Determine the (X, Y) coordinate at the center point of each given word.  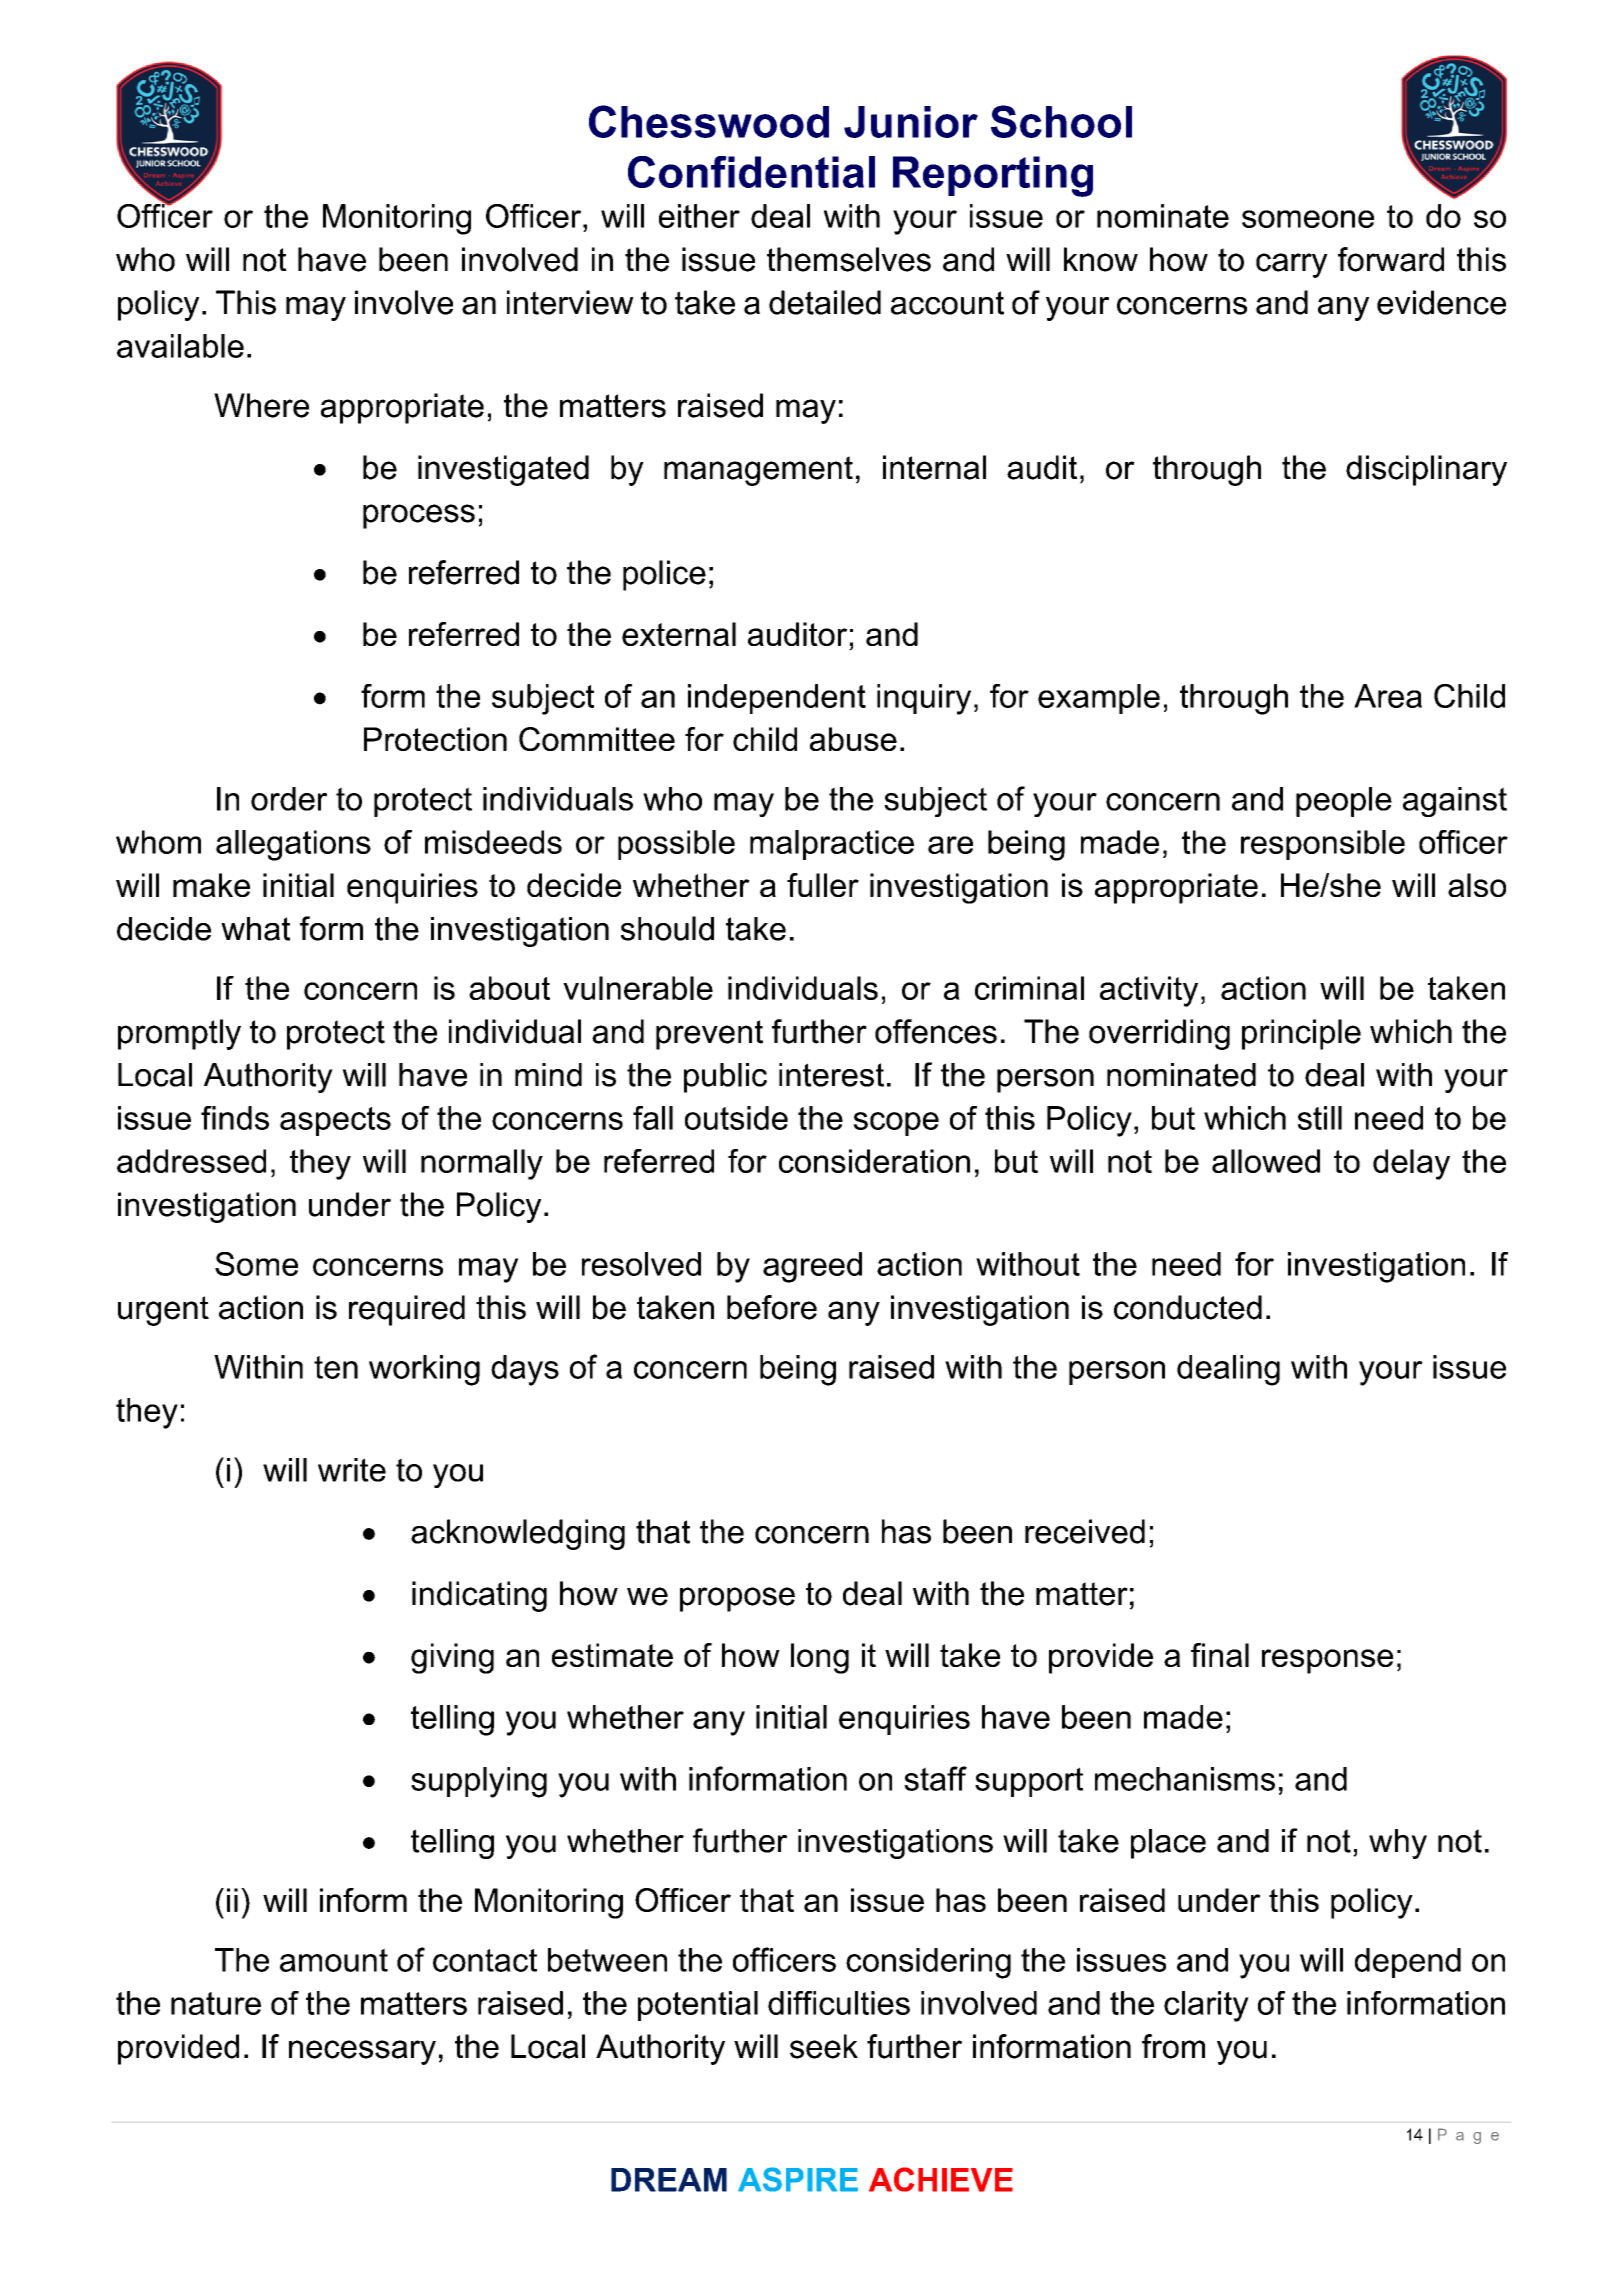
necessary (362, 2052)
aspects (335, 1121)
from (1173, 2046)
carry (1292, 265)
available (180, 346)
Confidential (751, 172)
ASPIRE (798, 2179)
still (1319, 1118)
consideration (874, 1161)
